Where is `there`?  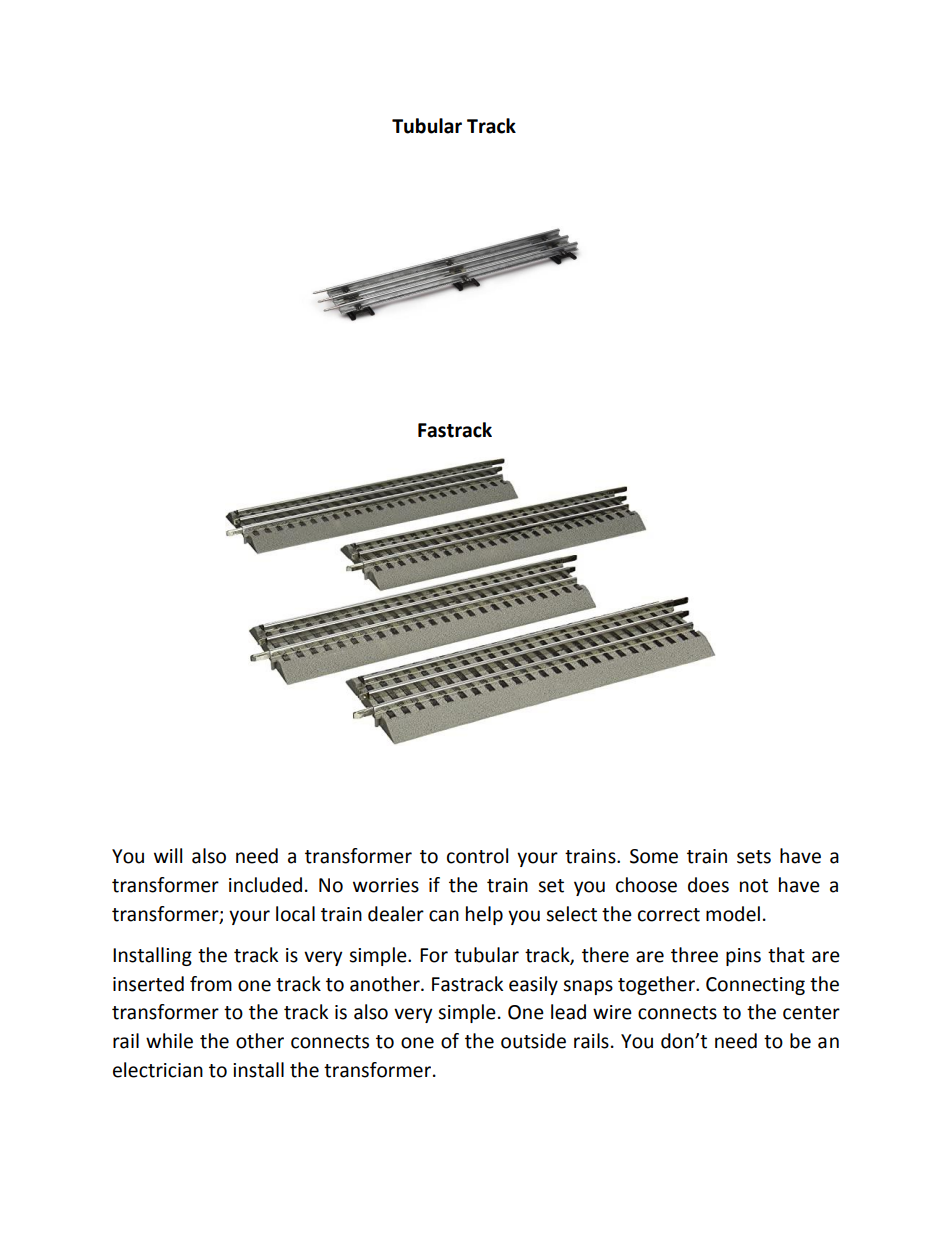
there is located at coordinates (605, 955).
